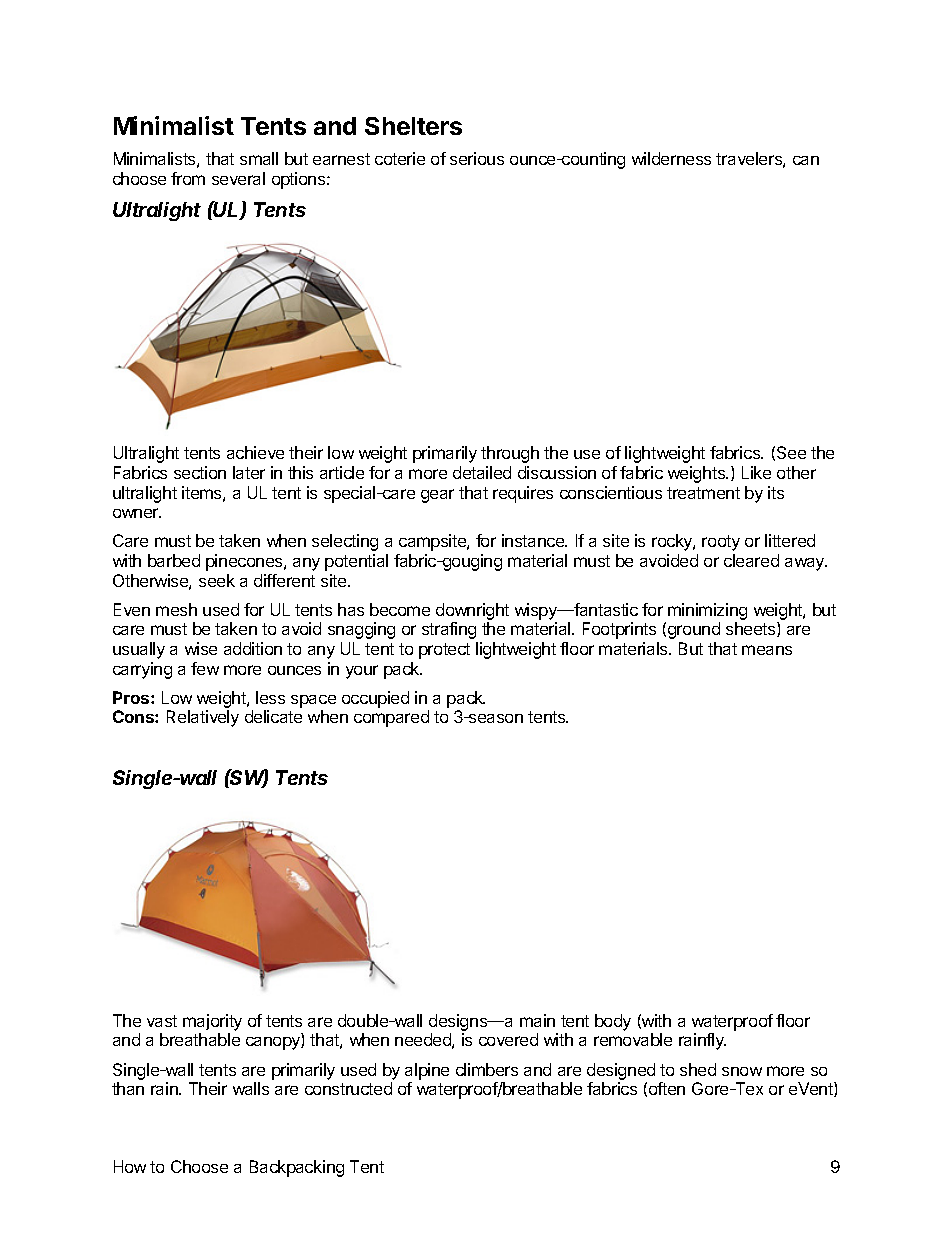 The image size is (952, 1233). I want to click on serious, so click(477, 158).
